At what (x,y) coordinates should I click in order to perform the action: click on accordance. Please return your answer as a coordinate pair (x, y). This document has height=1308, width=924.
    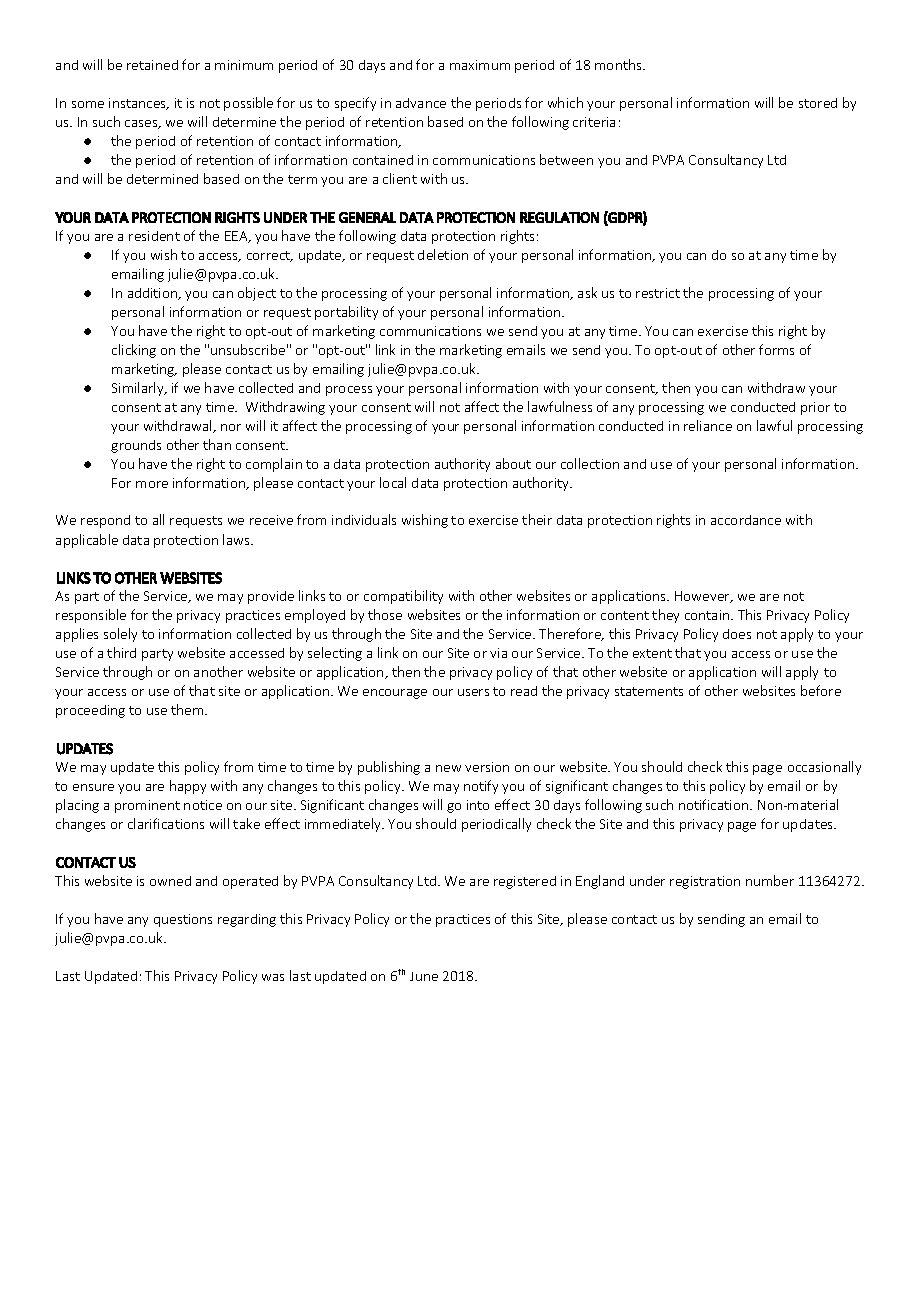
    Looking at the image, I should click on (746, 520).
